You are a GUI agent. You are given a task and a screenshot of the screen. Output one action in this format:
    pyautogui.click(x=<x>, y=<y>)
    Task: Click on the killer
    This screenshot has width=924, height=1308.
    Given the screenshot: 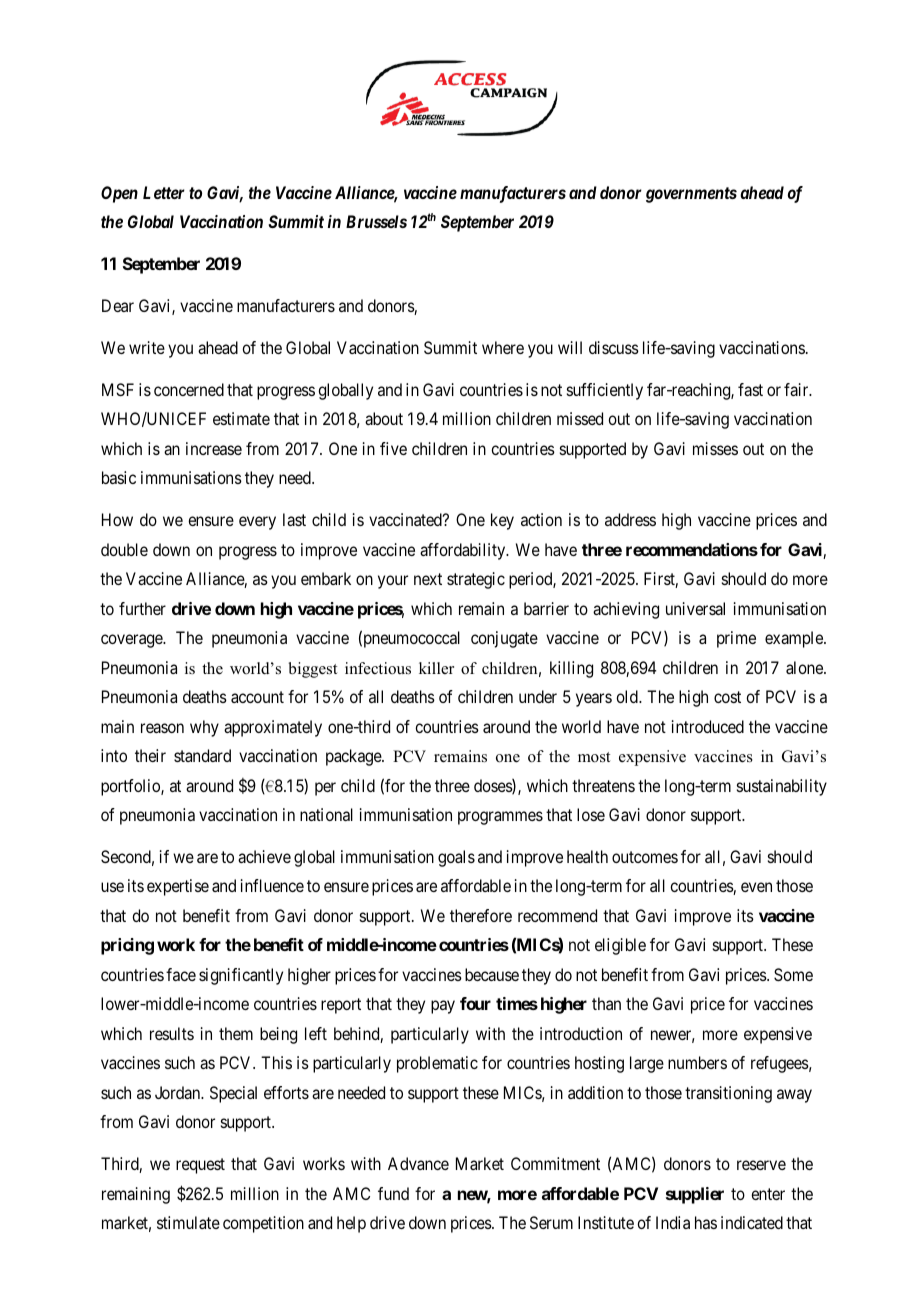 What is the action you would take?
    pyautogui.click(x=436, y=668)
